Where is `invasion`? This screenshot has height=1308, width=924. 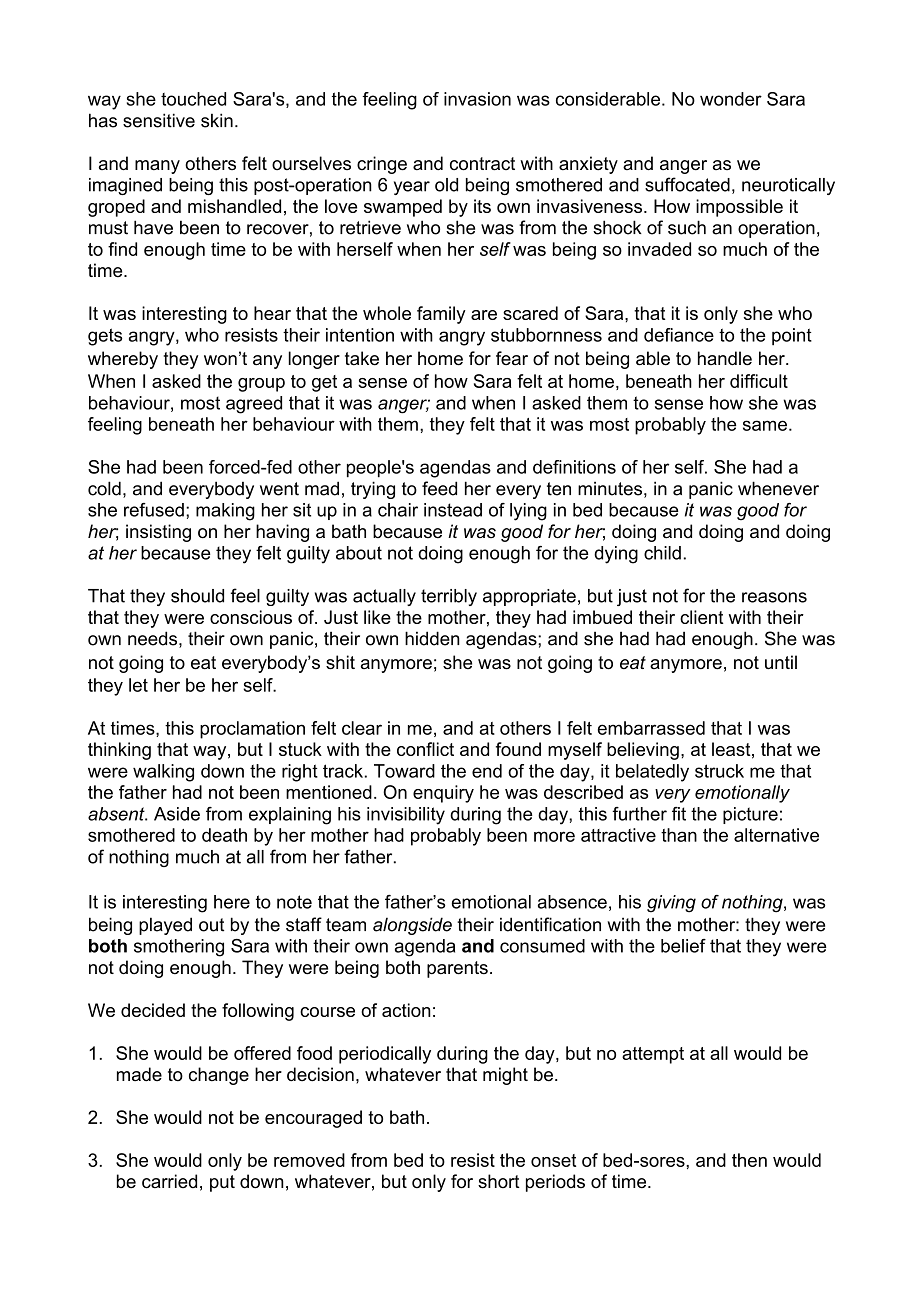
invasion is located at coordinates (477, 99).
